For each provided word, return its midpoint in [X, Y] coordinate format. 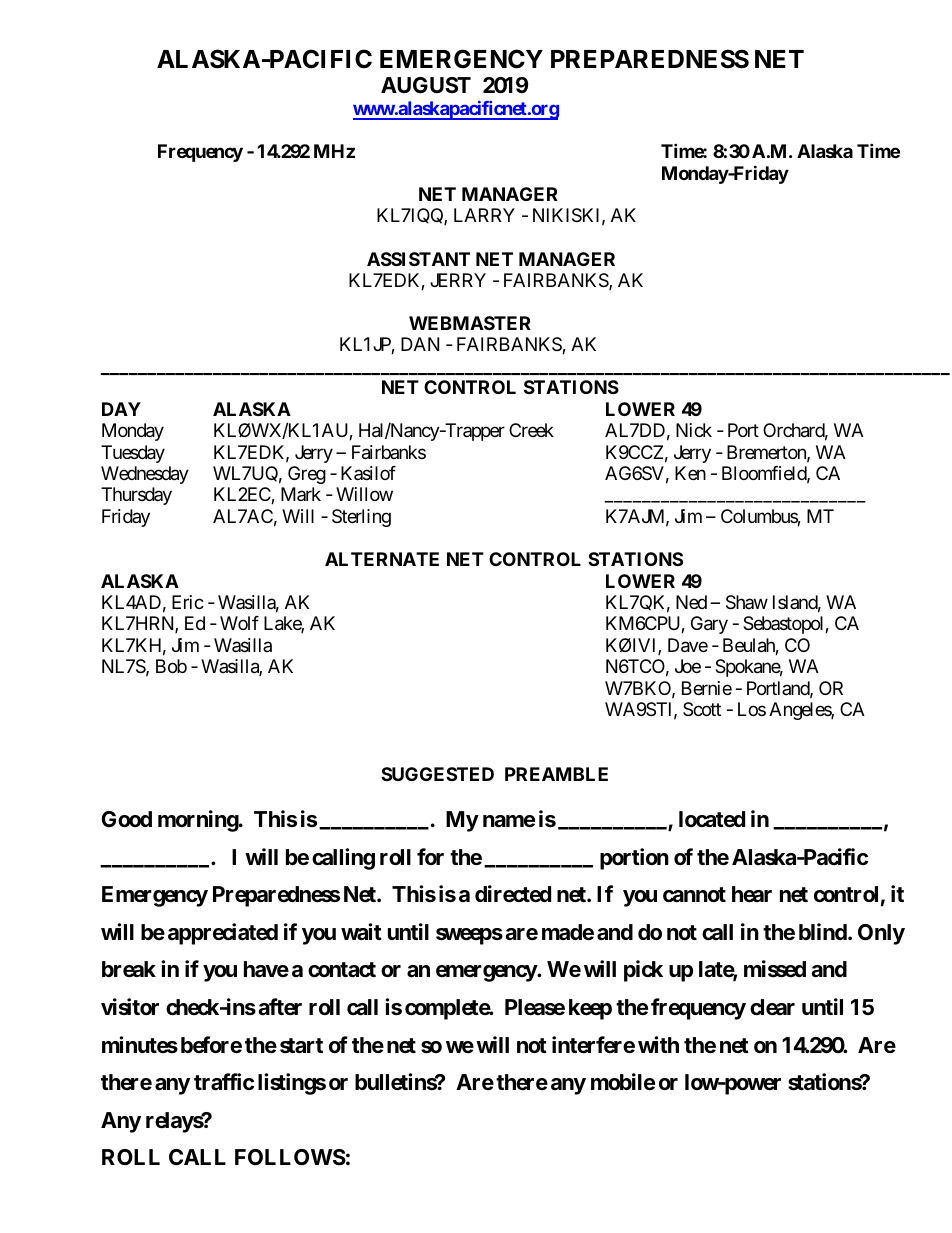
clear [772, 1007]
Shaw [747, 602]
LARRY [484, 215]
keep [590, 1009]
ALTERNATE [382, 559]
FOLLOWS [290, 1157]
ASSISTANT [418, 259]
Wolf [239, 623]
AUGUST [426, 85]
